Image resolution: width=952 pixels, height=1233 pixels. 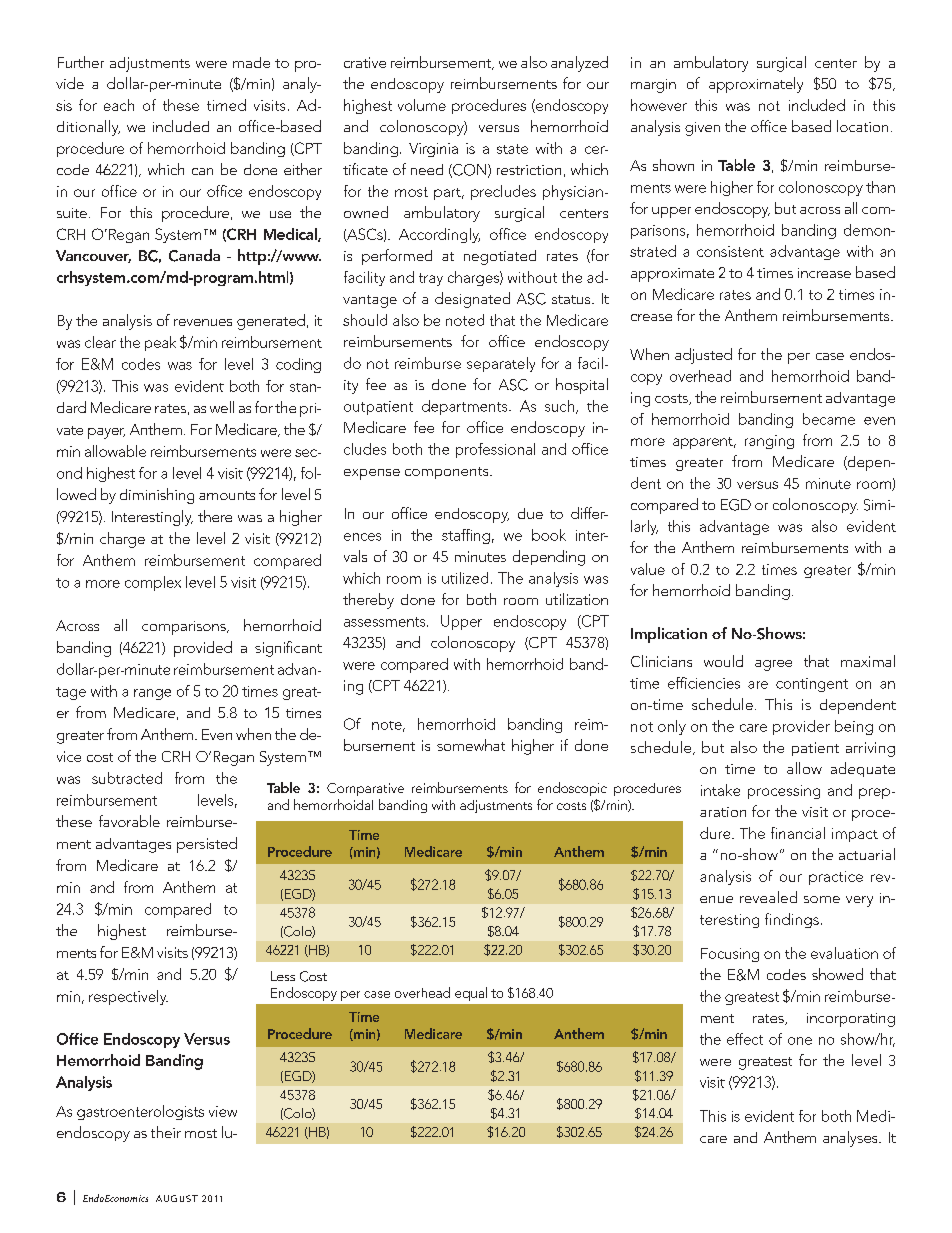 I want to click on volume, so click(x=422, y=105).
